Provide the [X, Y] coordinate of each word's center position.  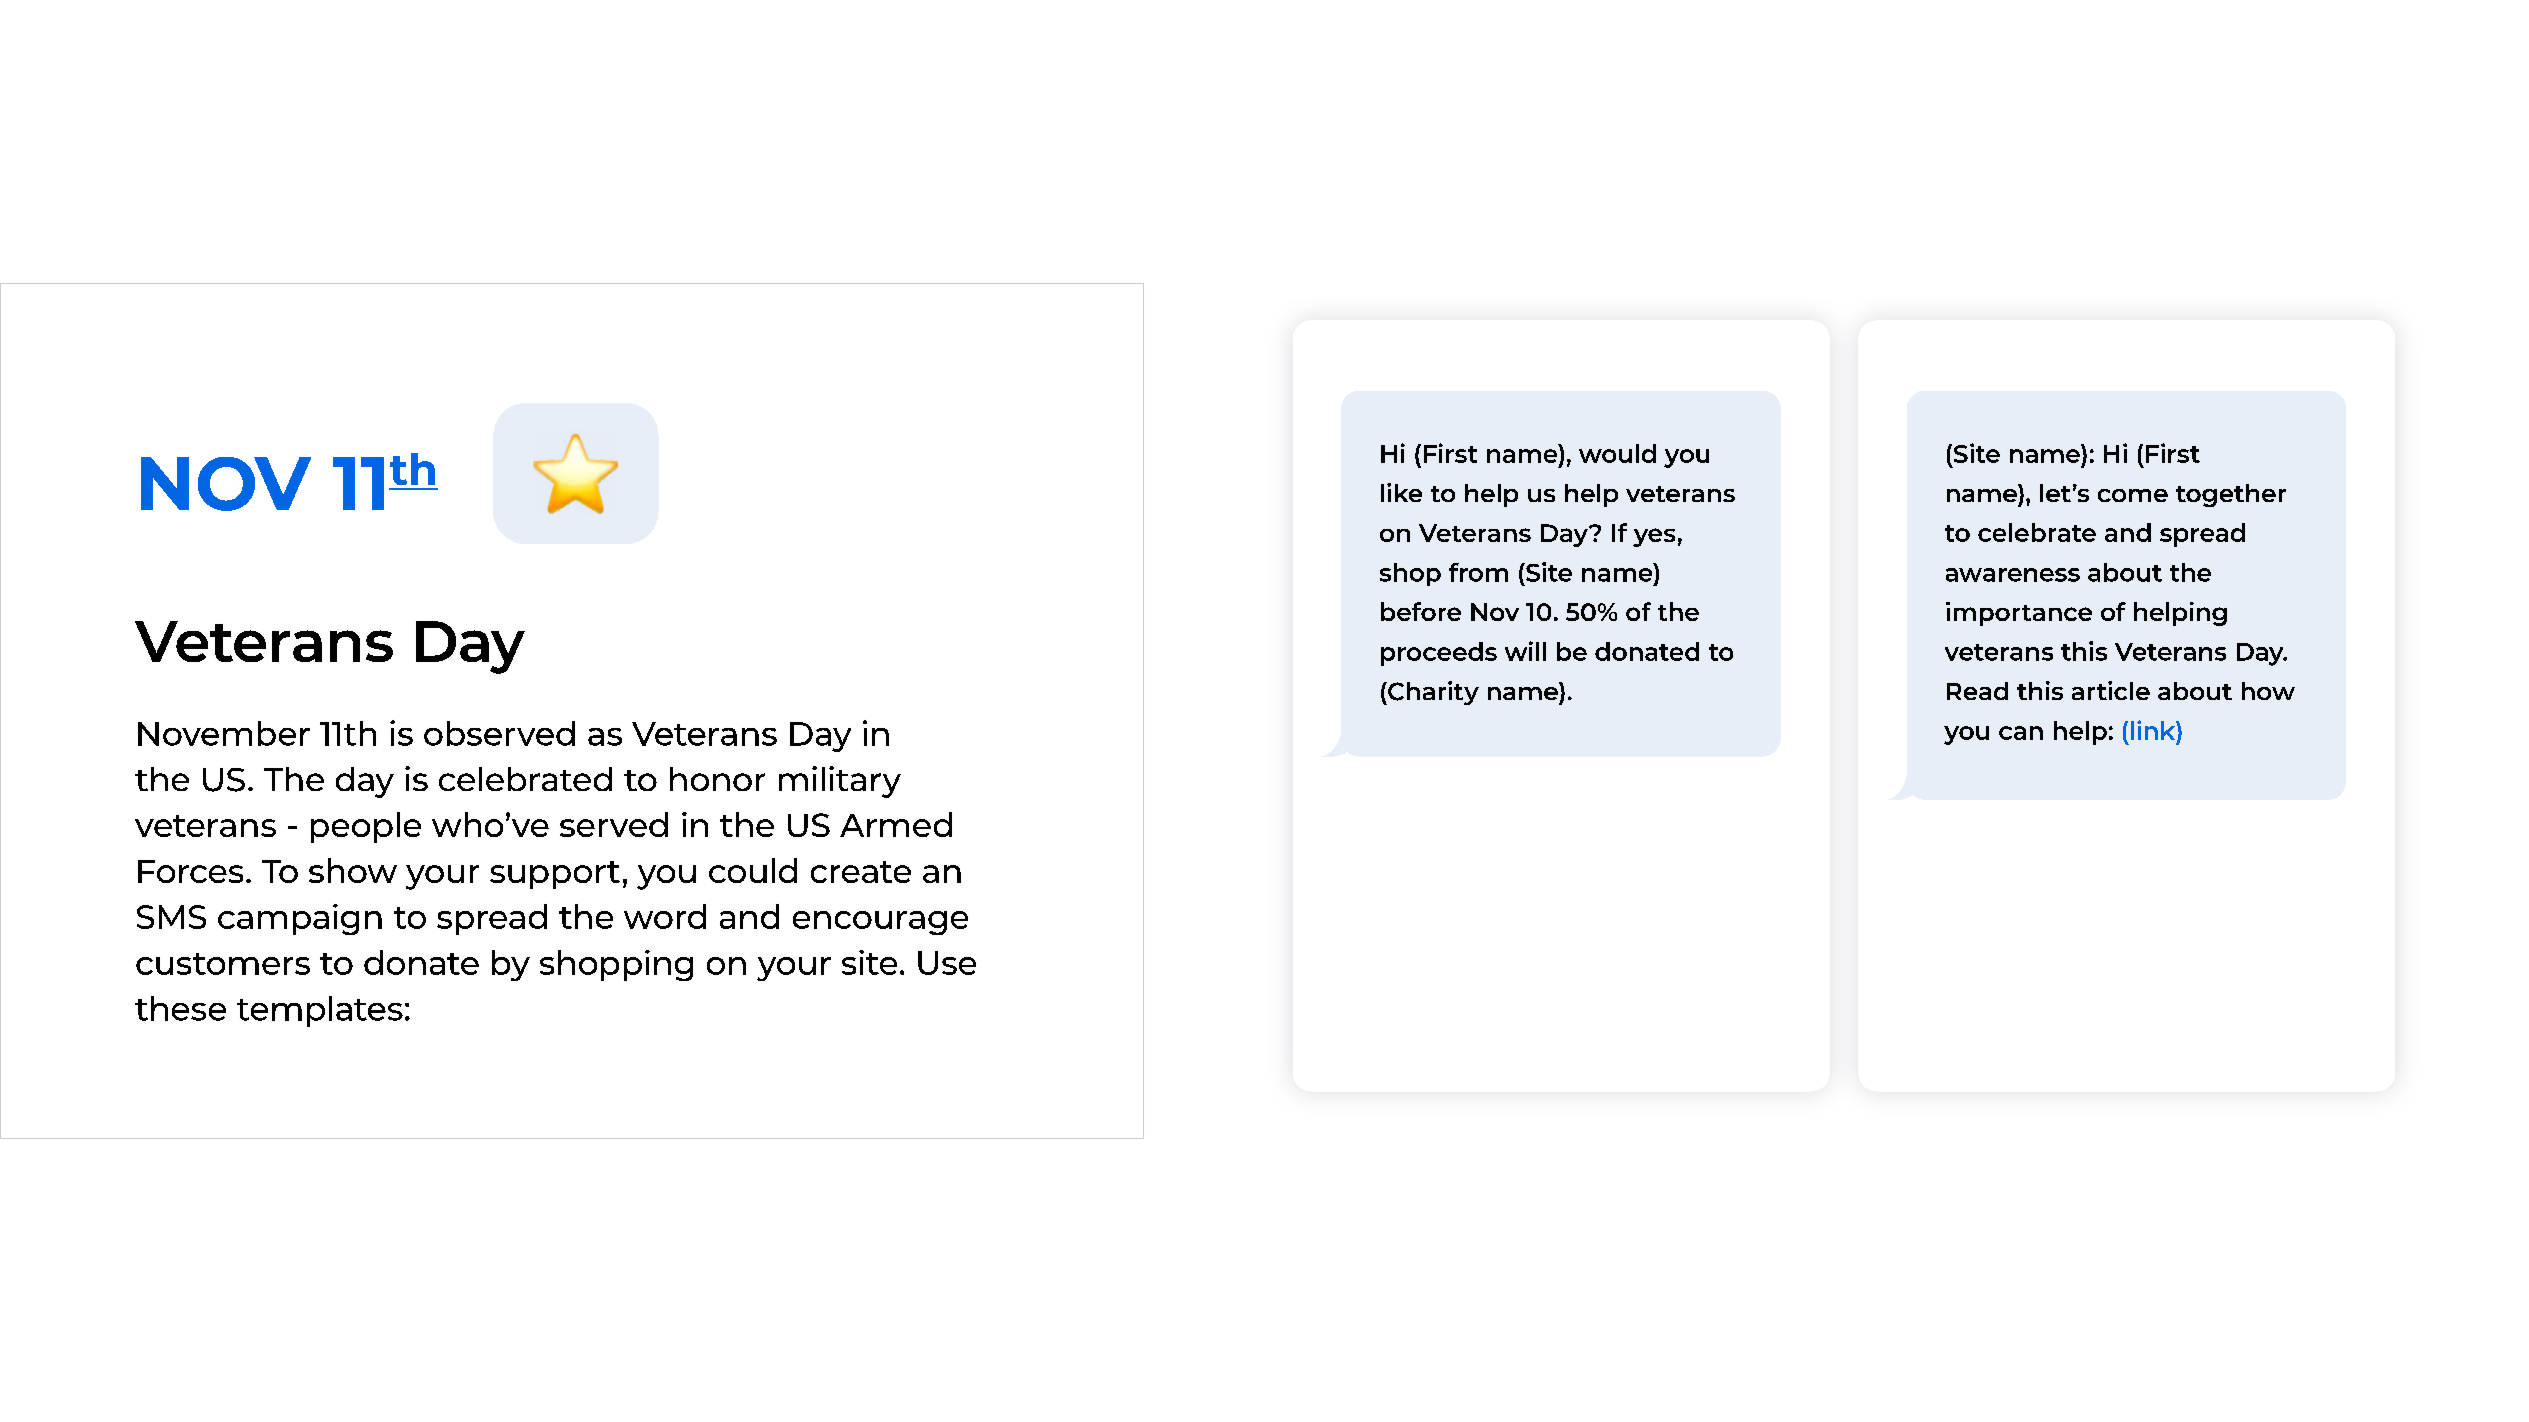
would [1617, 453]
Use [947, 963]
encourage [880, 923]
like [1401, 492]
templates [320, 1011]
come [2133, 495]
